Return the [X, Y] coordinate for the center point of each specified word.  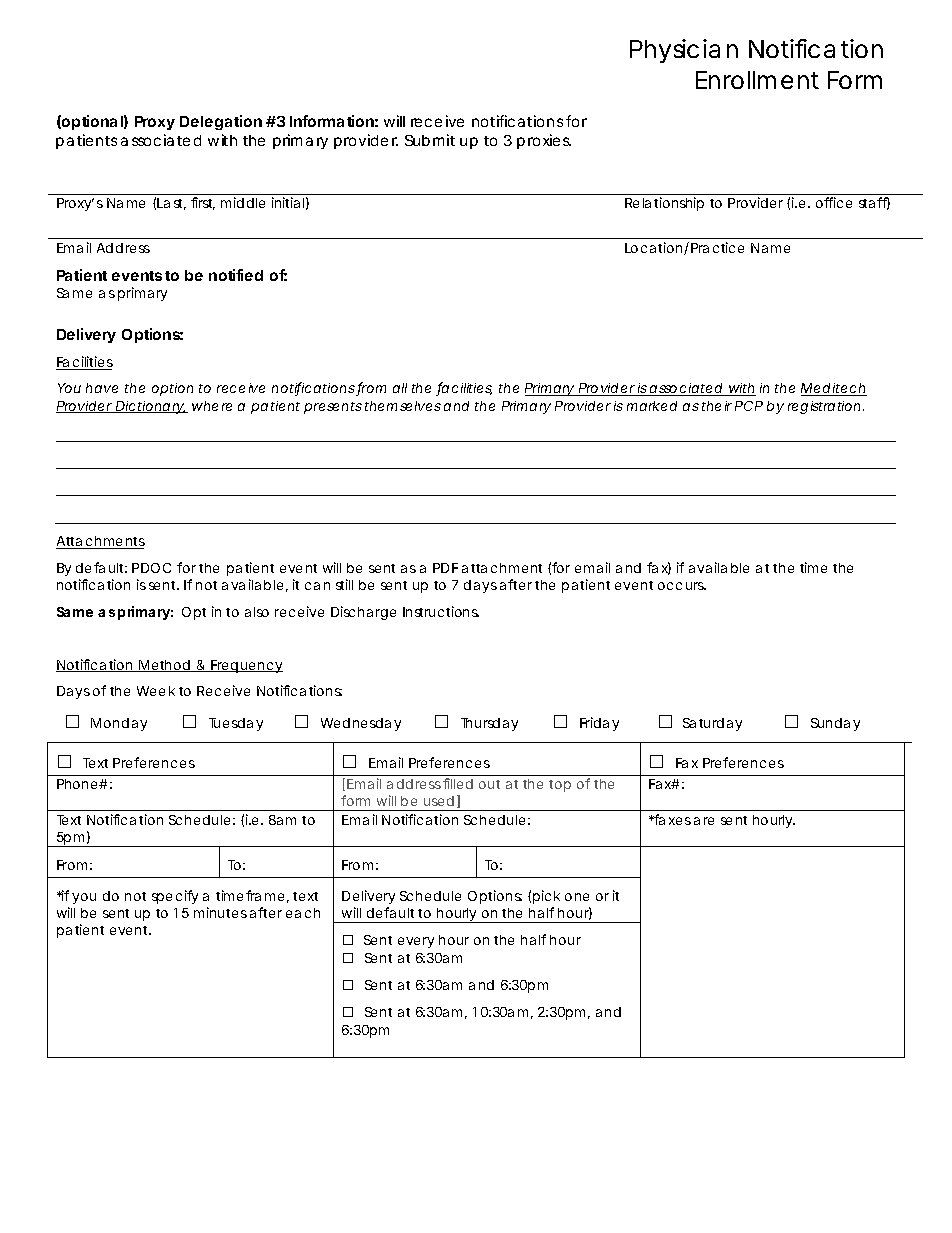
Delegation [221, 122]
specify [175, 897]
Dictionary [150, 407]
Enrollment [757, 80]
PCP [749, 406]
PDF [445, 568]
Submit [430, 140]
